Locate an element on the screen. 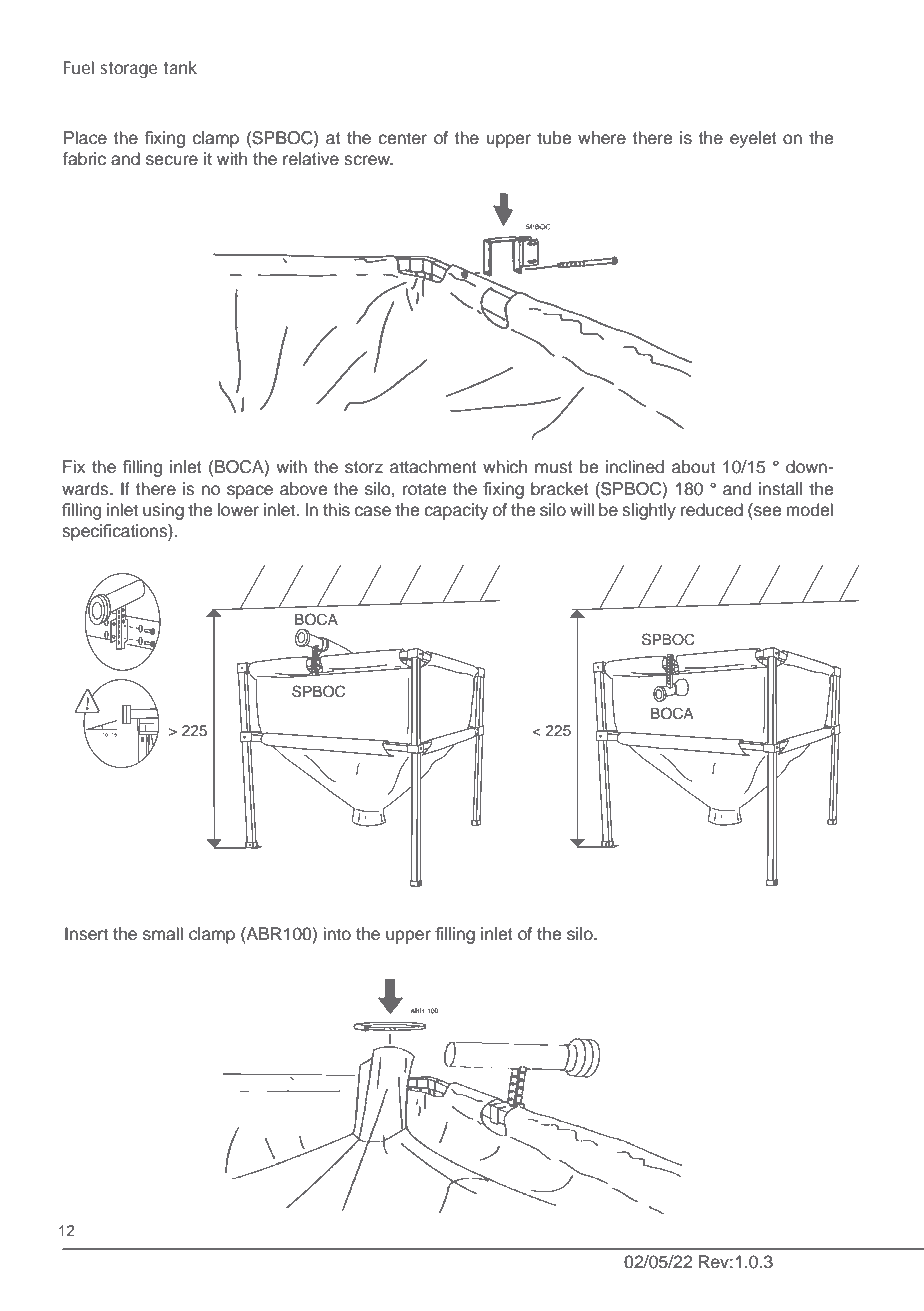 This screenshot has width=924, height=1311. small is located at coordinates (163, 934).
